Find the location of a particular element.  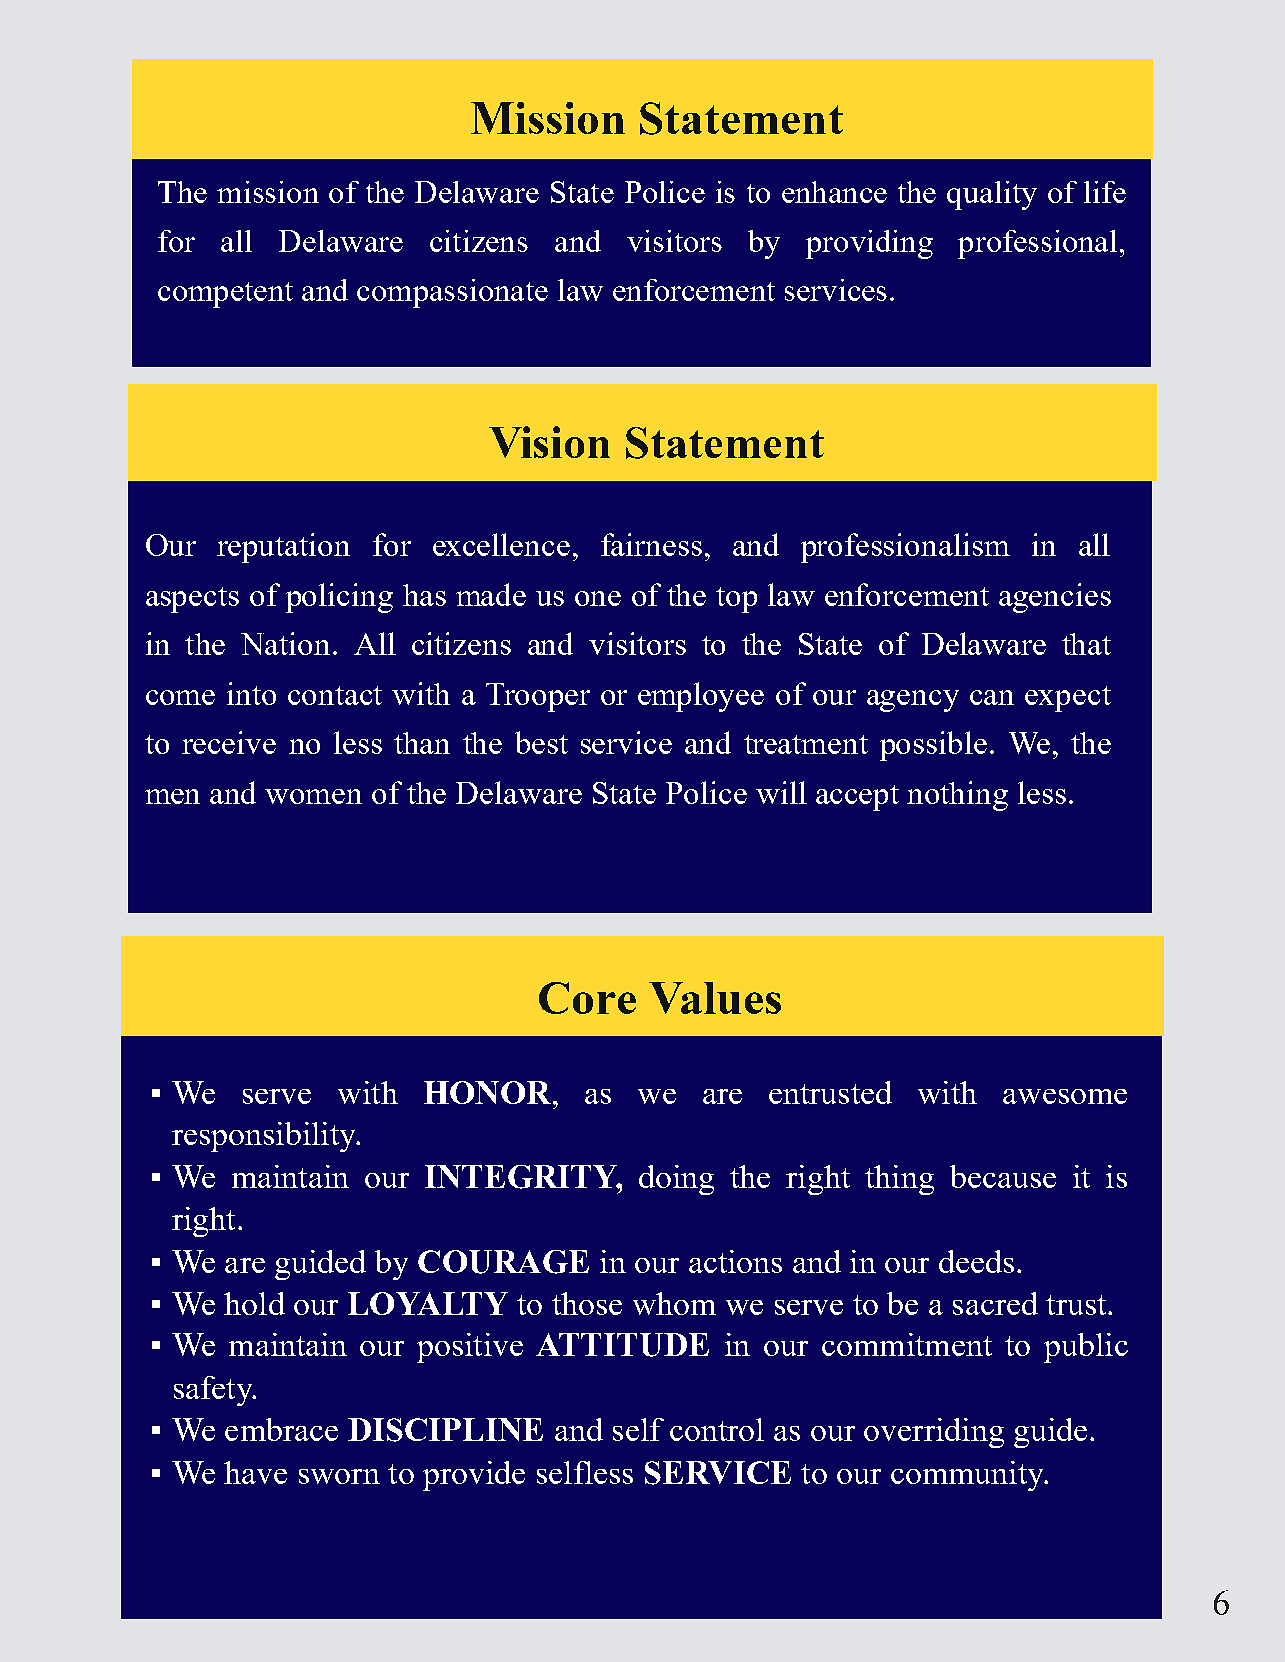

control is located at coordinates (717, 1429).
